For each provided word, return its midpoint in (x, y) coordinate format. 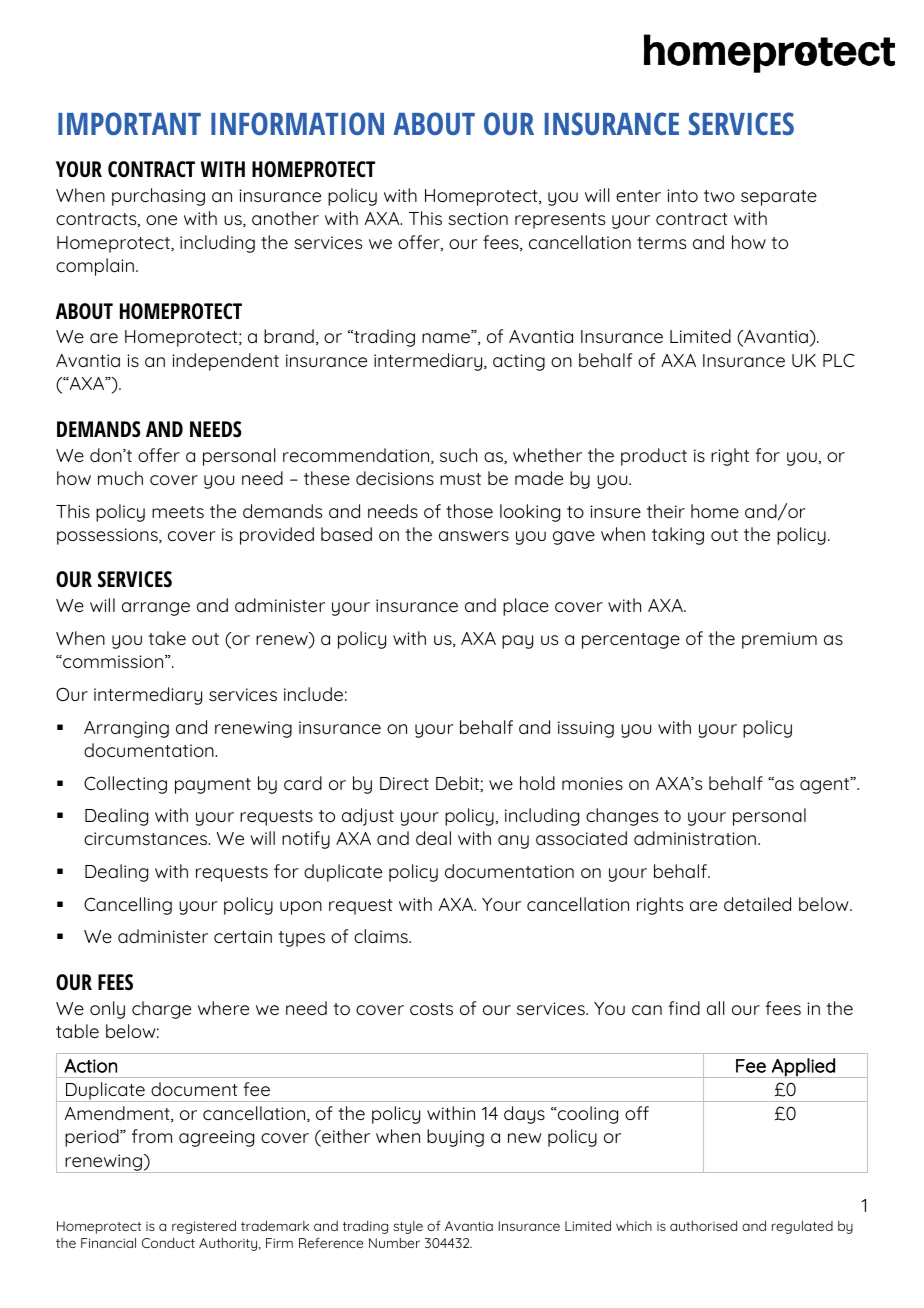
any (513, 842)
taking (678, 536)
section (478, 218)
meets (178, 512)
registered (204, 1227)
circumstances (147, 838)
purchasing (158, 197)
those (469, 511)
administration (696, 838)
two (719, 196)
